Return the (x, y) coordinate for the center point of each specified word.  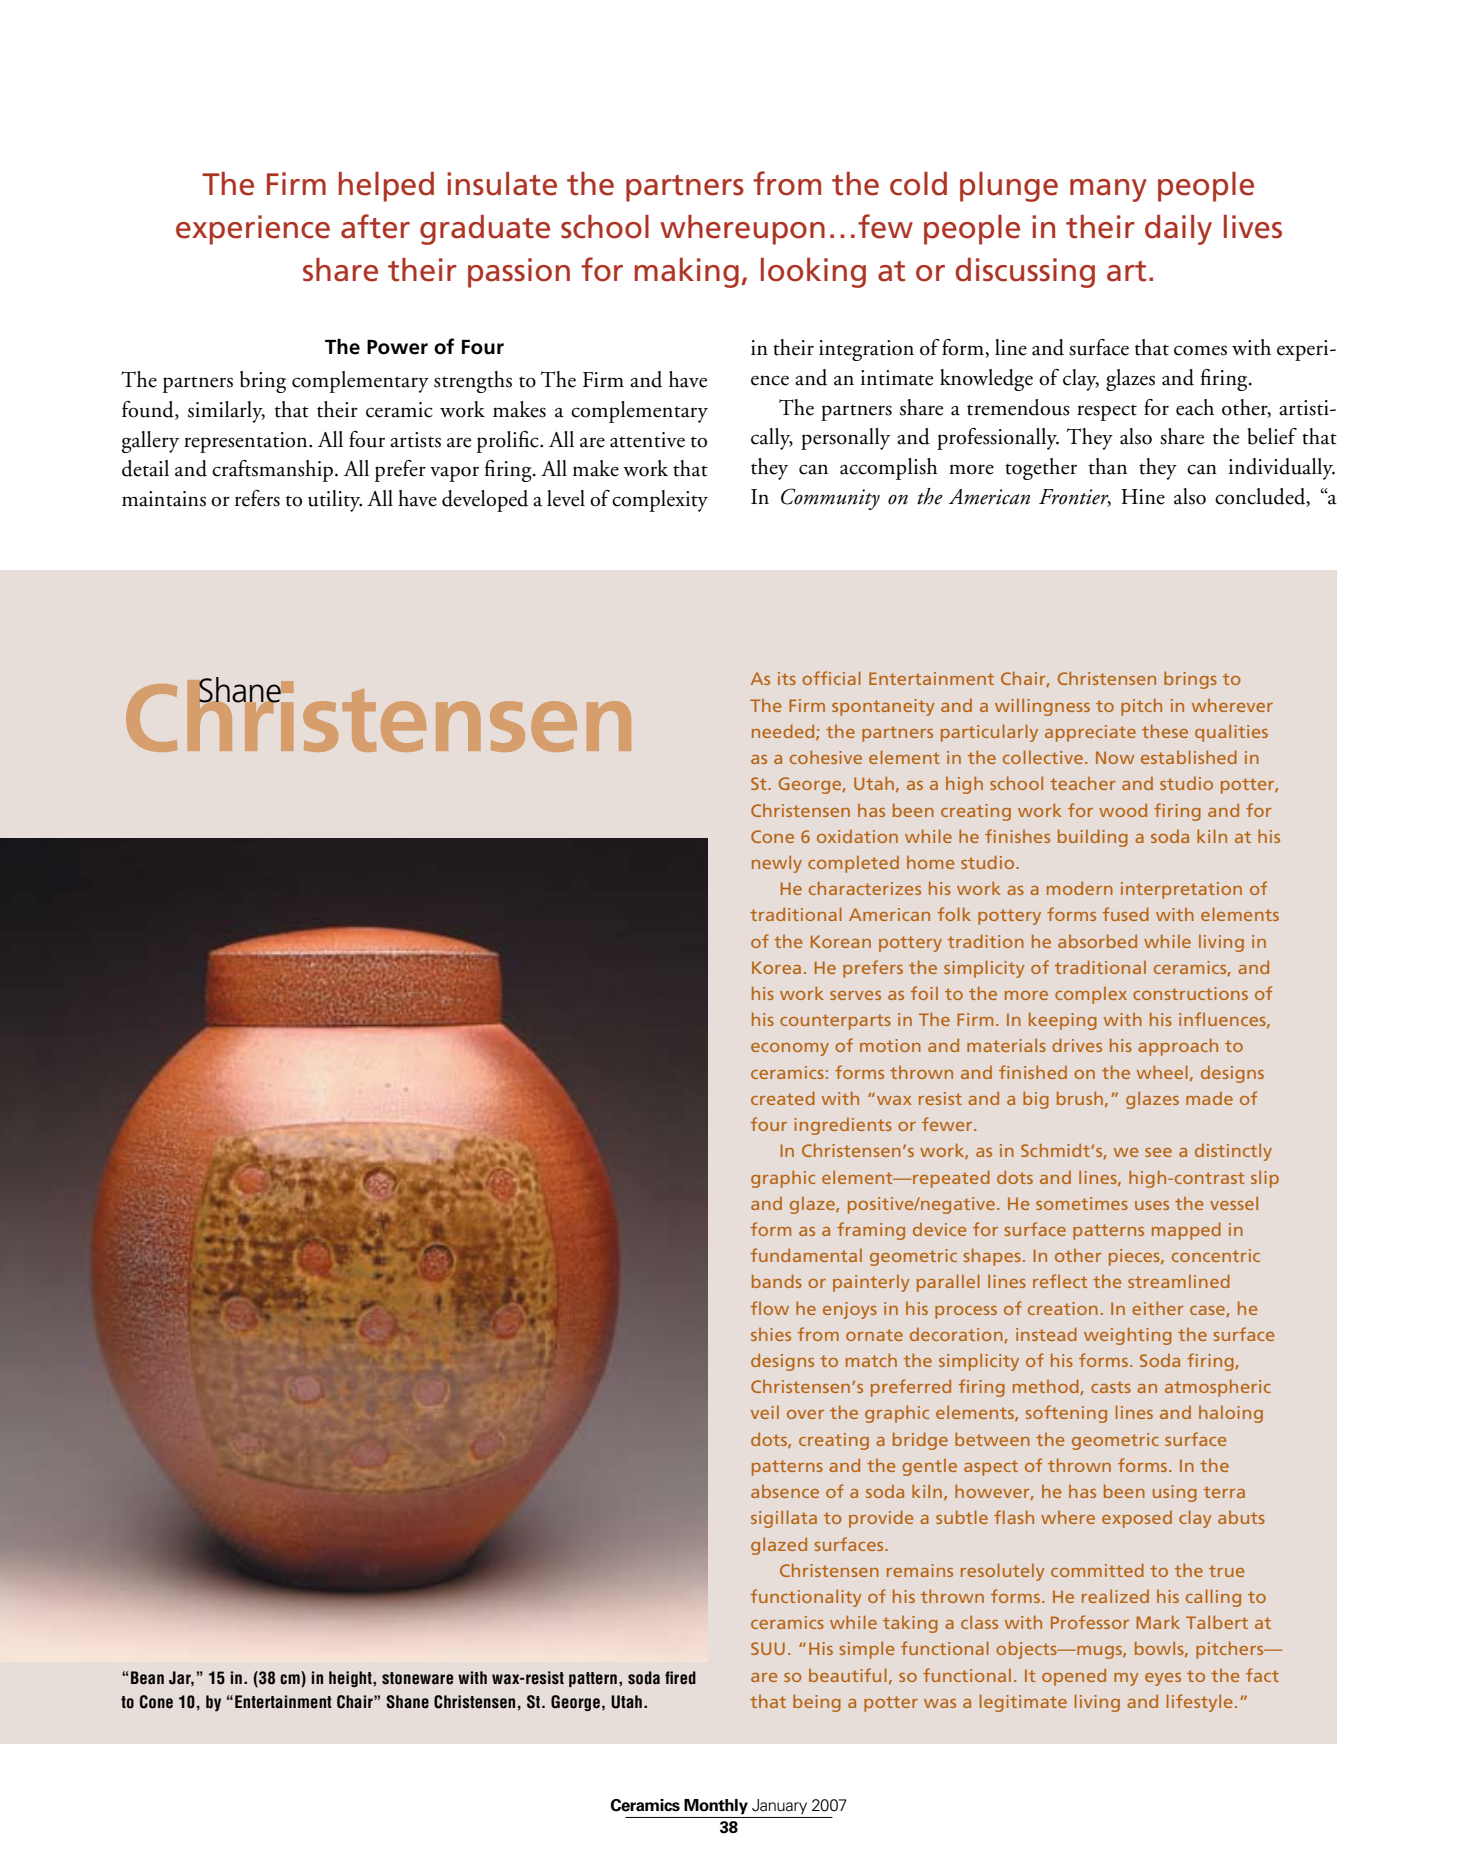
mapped (1186, 1231)
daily (1178, 230)
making (686, 273)
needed (784, 732)
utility (335, 501)
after (375, 226)
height (351, 1679)
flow (770, 1308)
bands (777, 1281)
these (1165, 731)
